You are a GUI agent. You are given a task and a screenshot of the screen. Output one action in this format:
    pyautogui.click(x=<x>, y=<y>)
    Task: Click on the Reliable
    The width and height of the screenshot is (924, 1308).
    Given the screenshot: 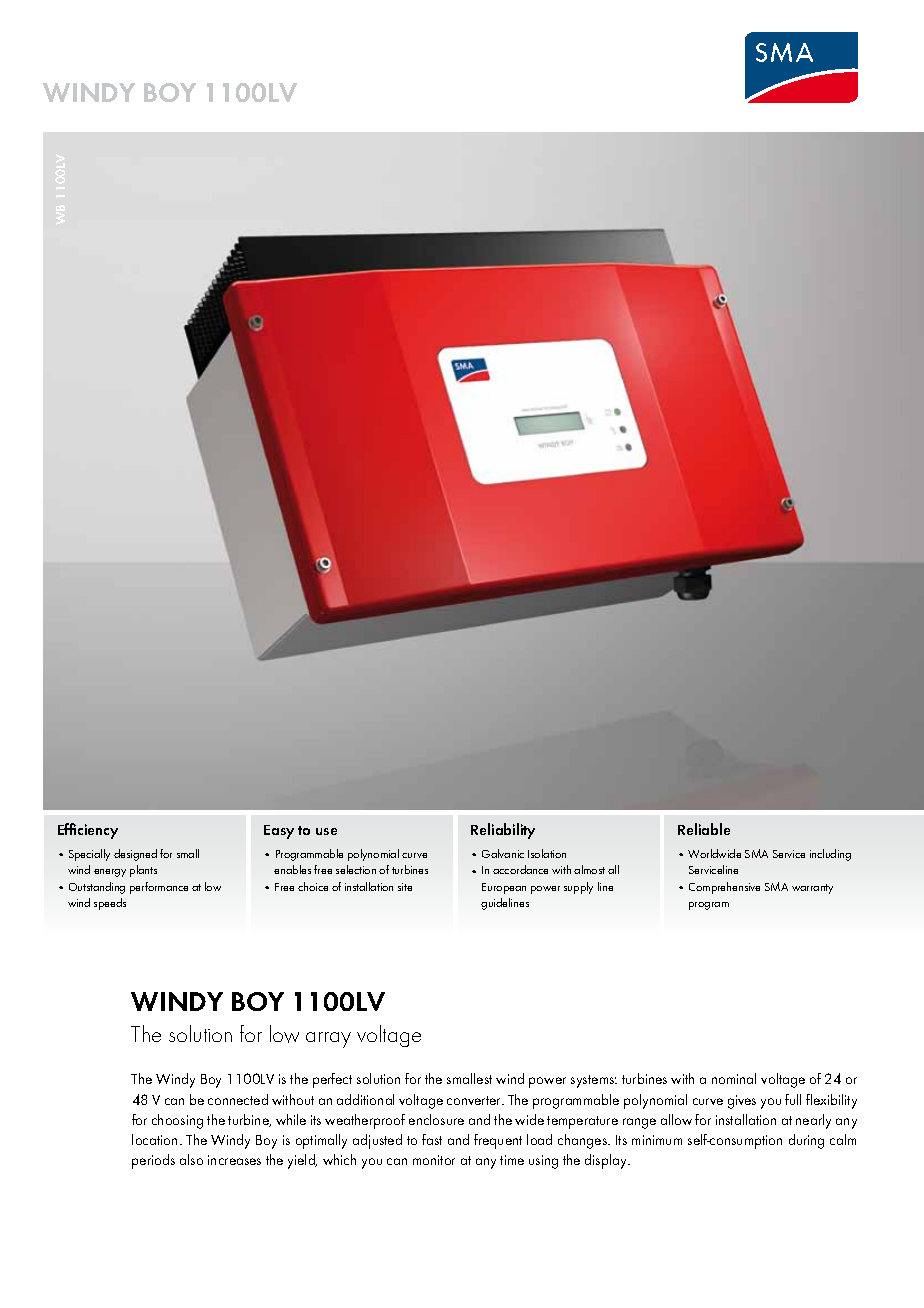 What is the action you would take?
    pyautogui.click(x=704, y=829)
